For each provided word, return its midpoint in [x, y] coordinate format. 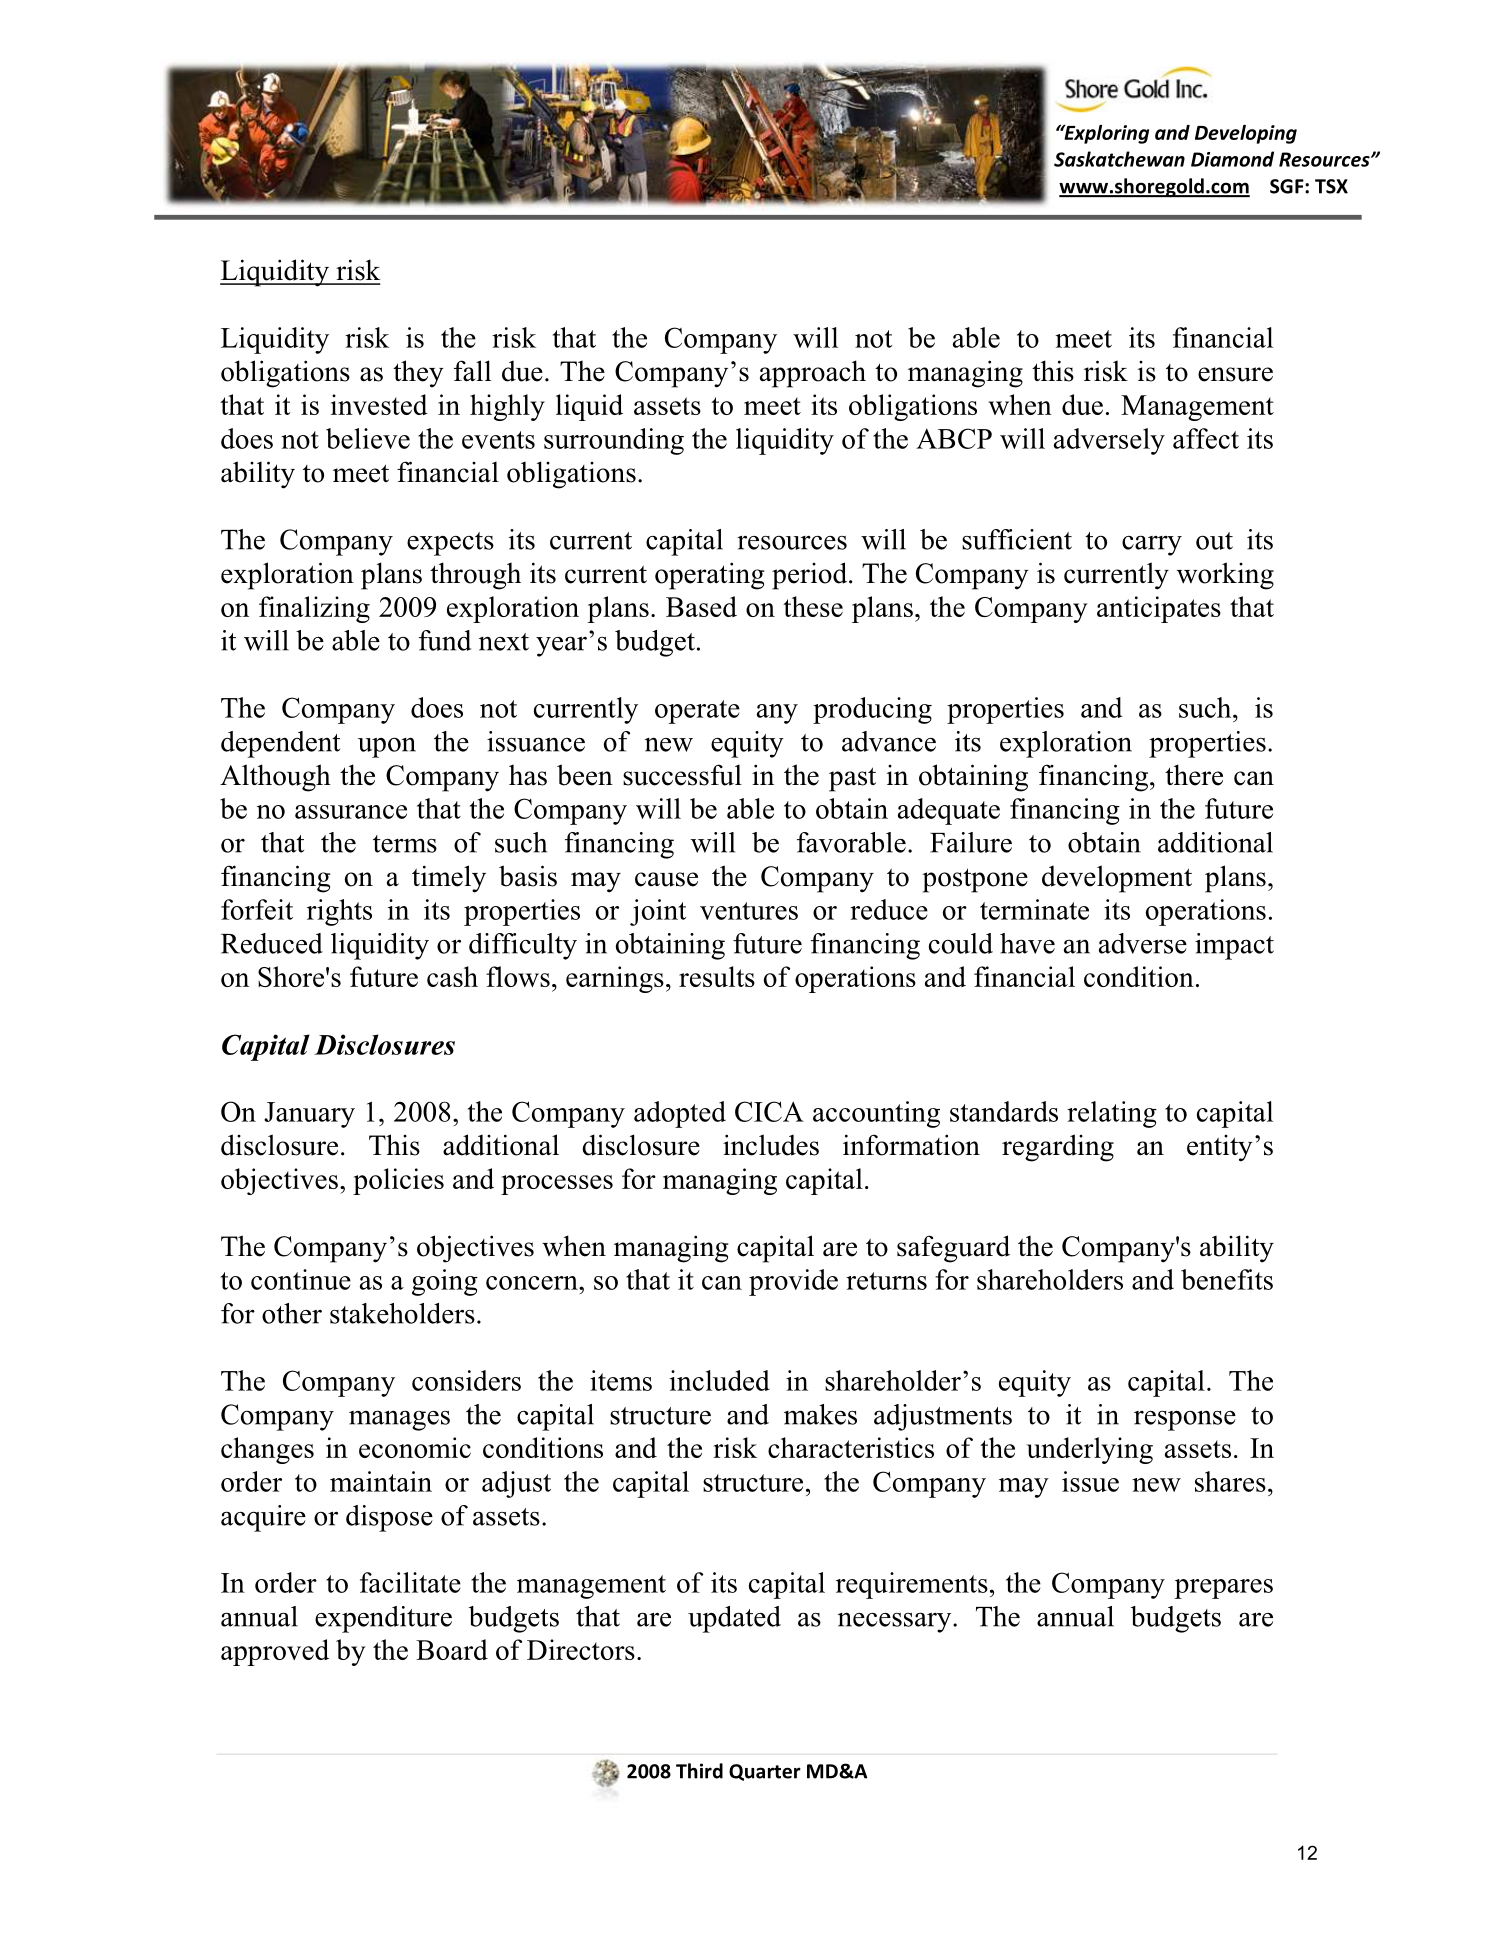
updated [734, 1619]
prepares [1224, 1589]
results [717, 976]
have [1027, 943]
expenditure [383, 1619]
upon [387, 747]
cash [452, 976]
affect [1206, 438]
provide [793, 1282]
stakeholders [402, 1313]
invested [379, 404]
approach [813, 374]
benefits [1227, 1279]
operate [697, 712]
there [1194, 775]
